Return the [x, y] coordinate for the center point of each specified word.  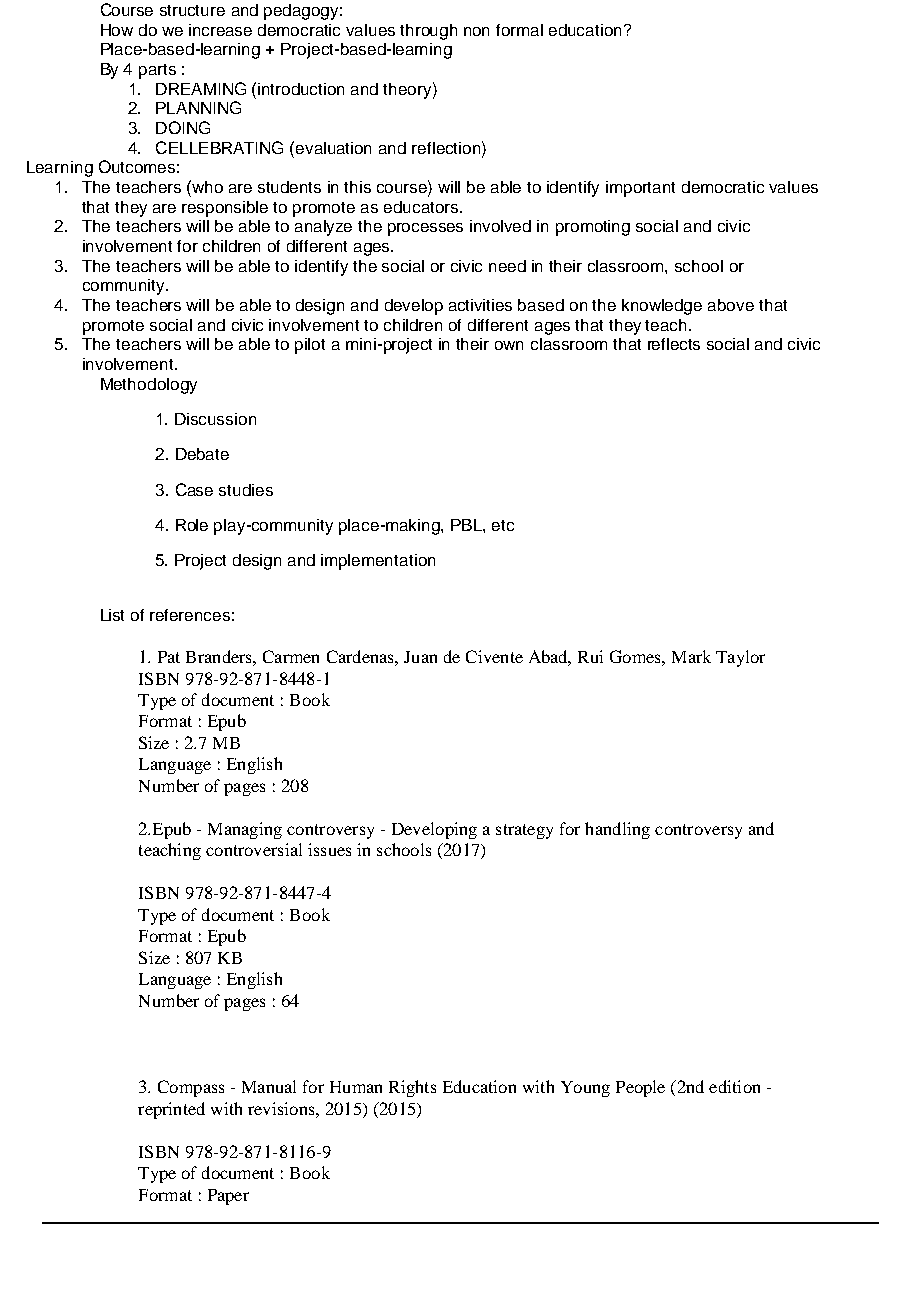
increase [220, 30]
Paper [228, 1197]
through [428, 32]
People [640, 1088]
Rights [412, 1088]
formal [519, 30]
